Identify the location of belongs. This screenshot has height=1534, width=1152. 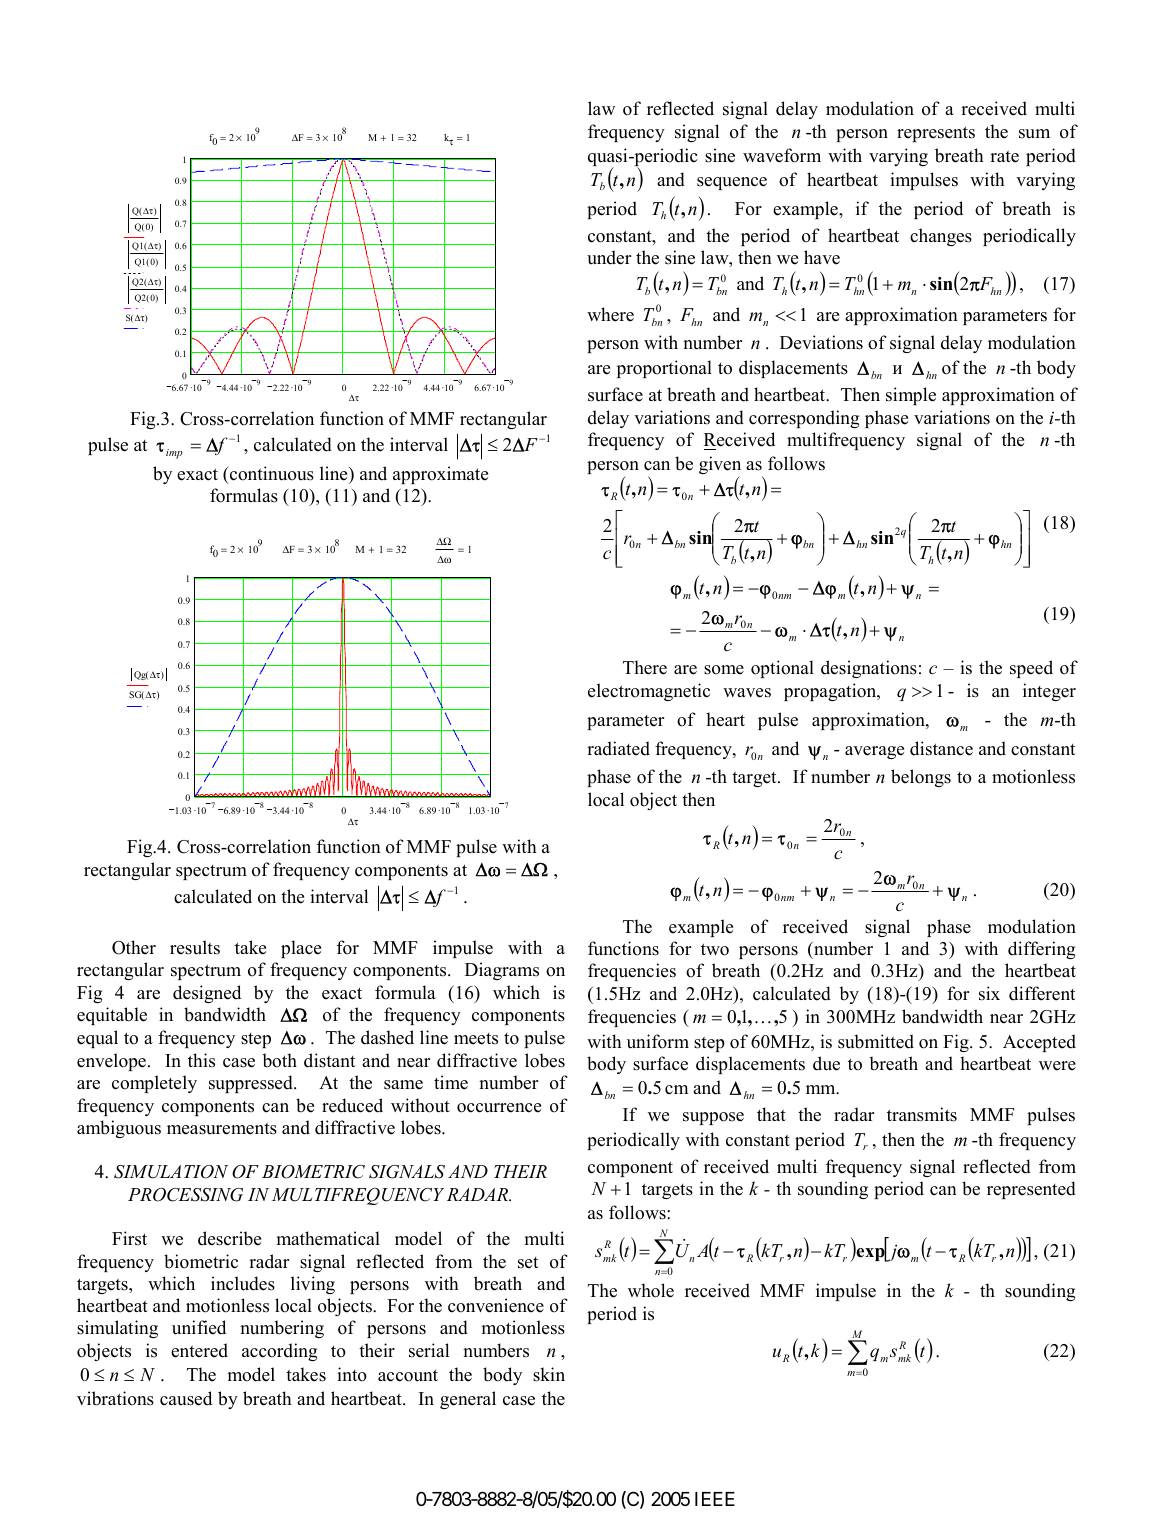
(921, 778).
